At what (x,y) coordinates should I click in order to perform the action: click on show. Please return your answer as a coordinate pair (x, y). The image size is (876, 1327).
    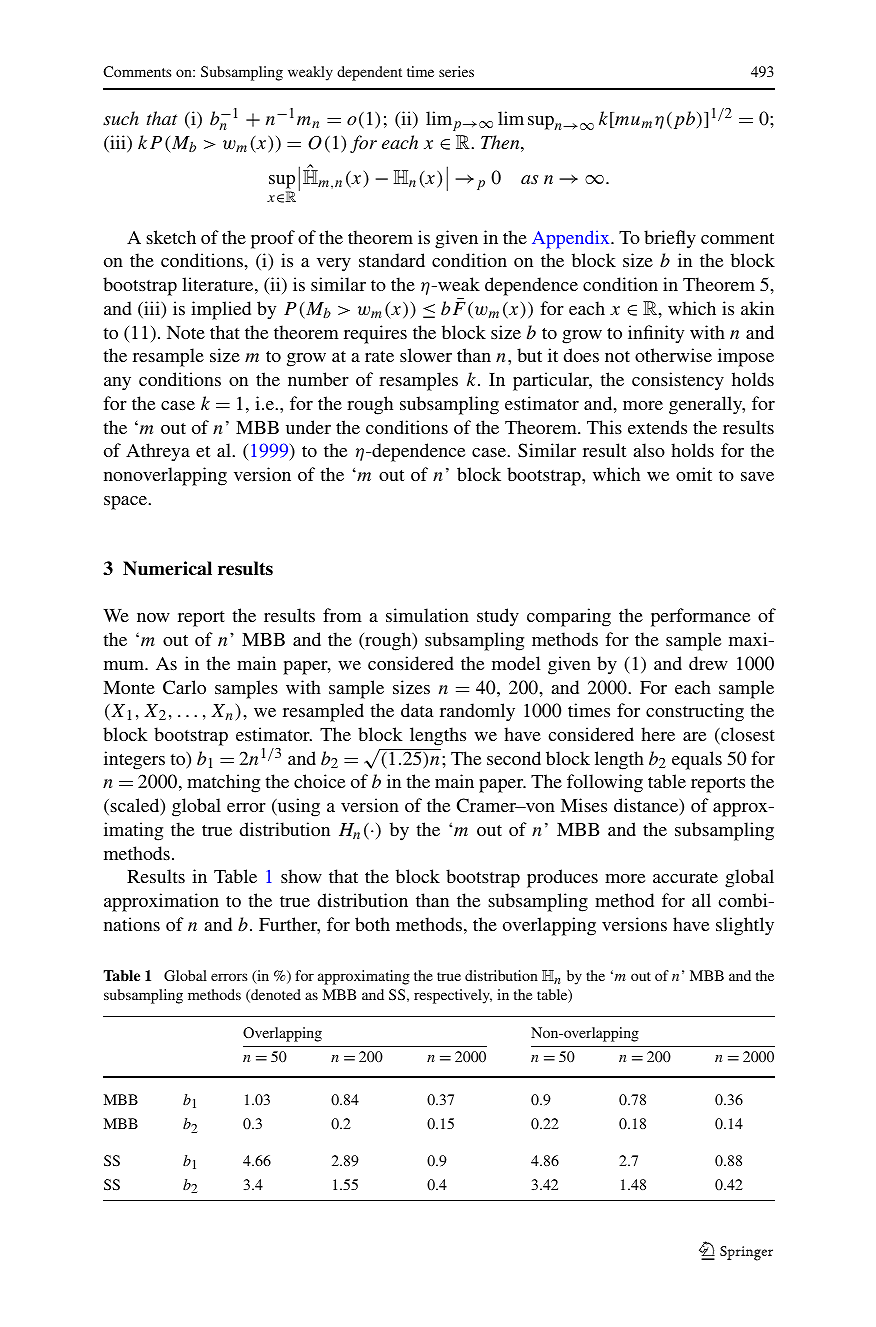
    Looking at the image, I should click on (301, 876).
